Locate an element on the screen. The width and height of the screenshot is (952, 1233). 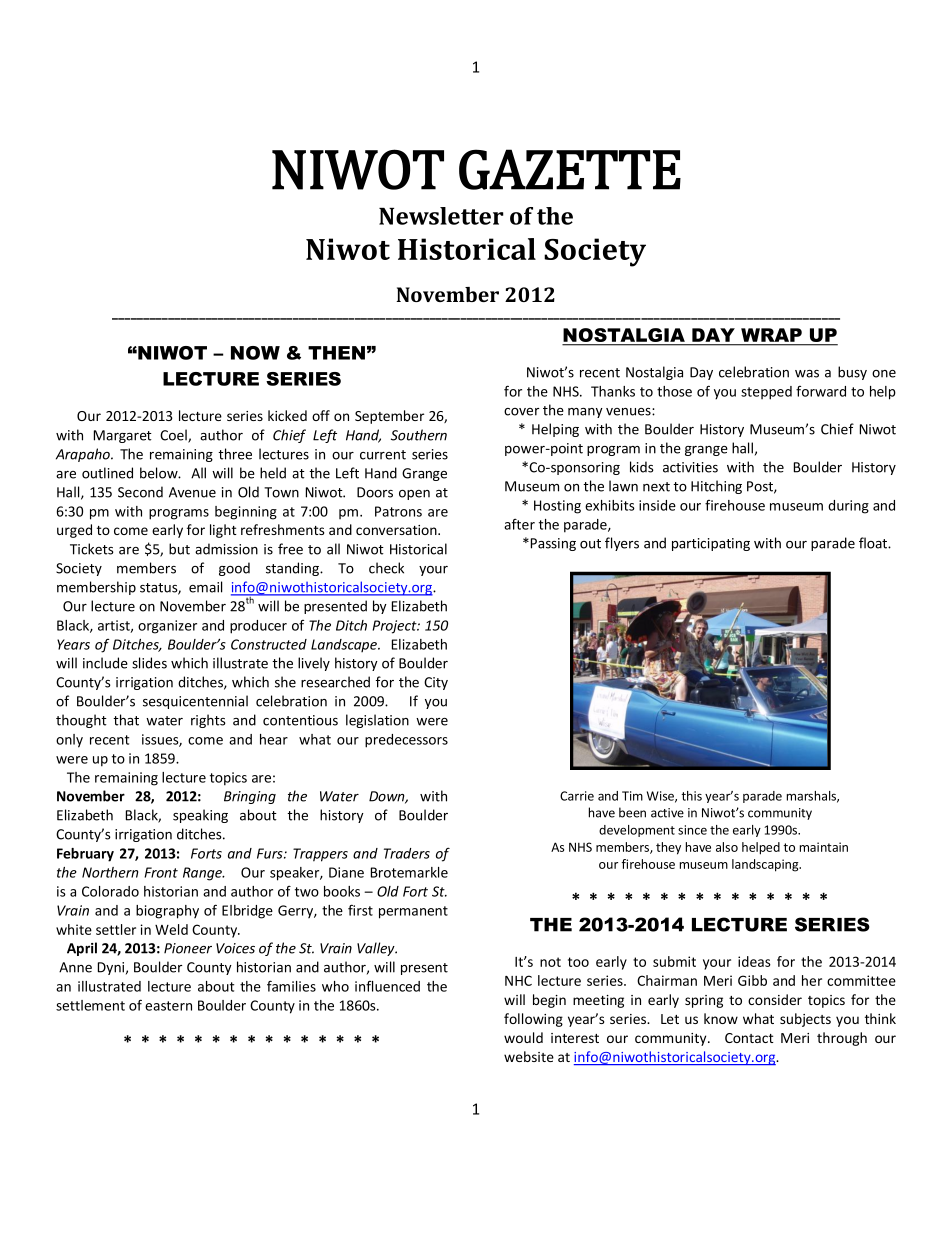
would is located at coordinates (523, 1037).
